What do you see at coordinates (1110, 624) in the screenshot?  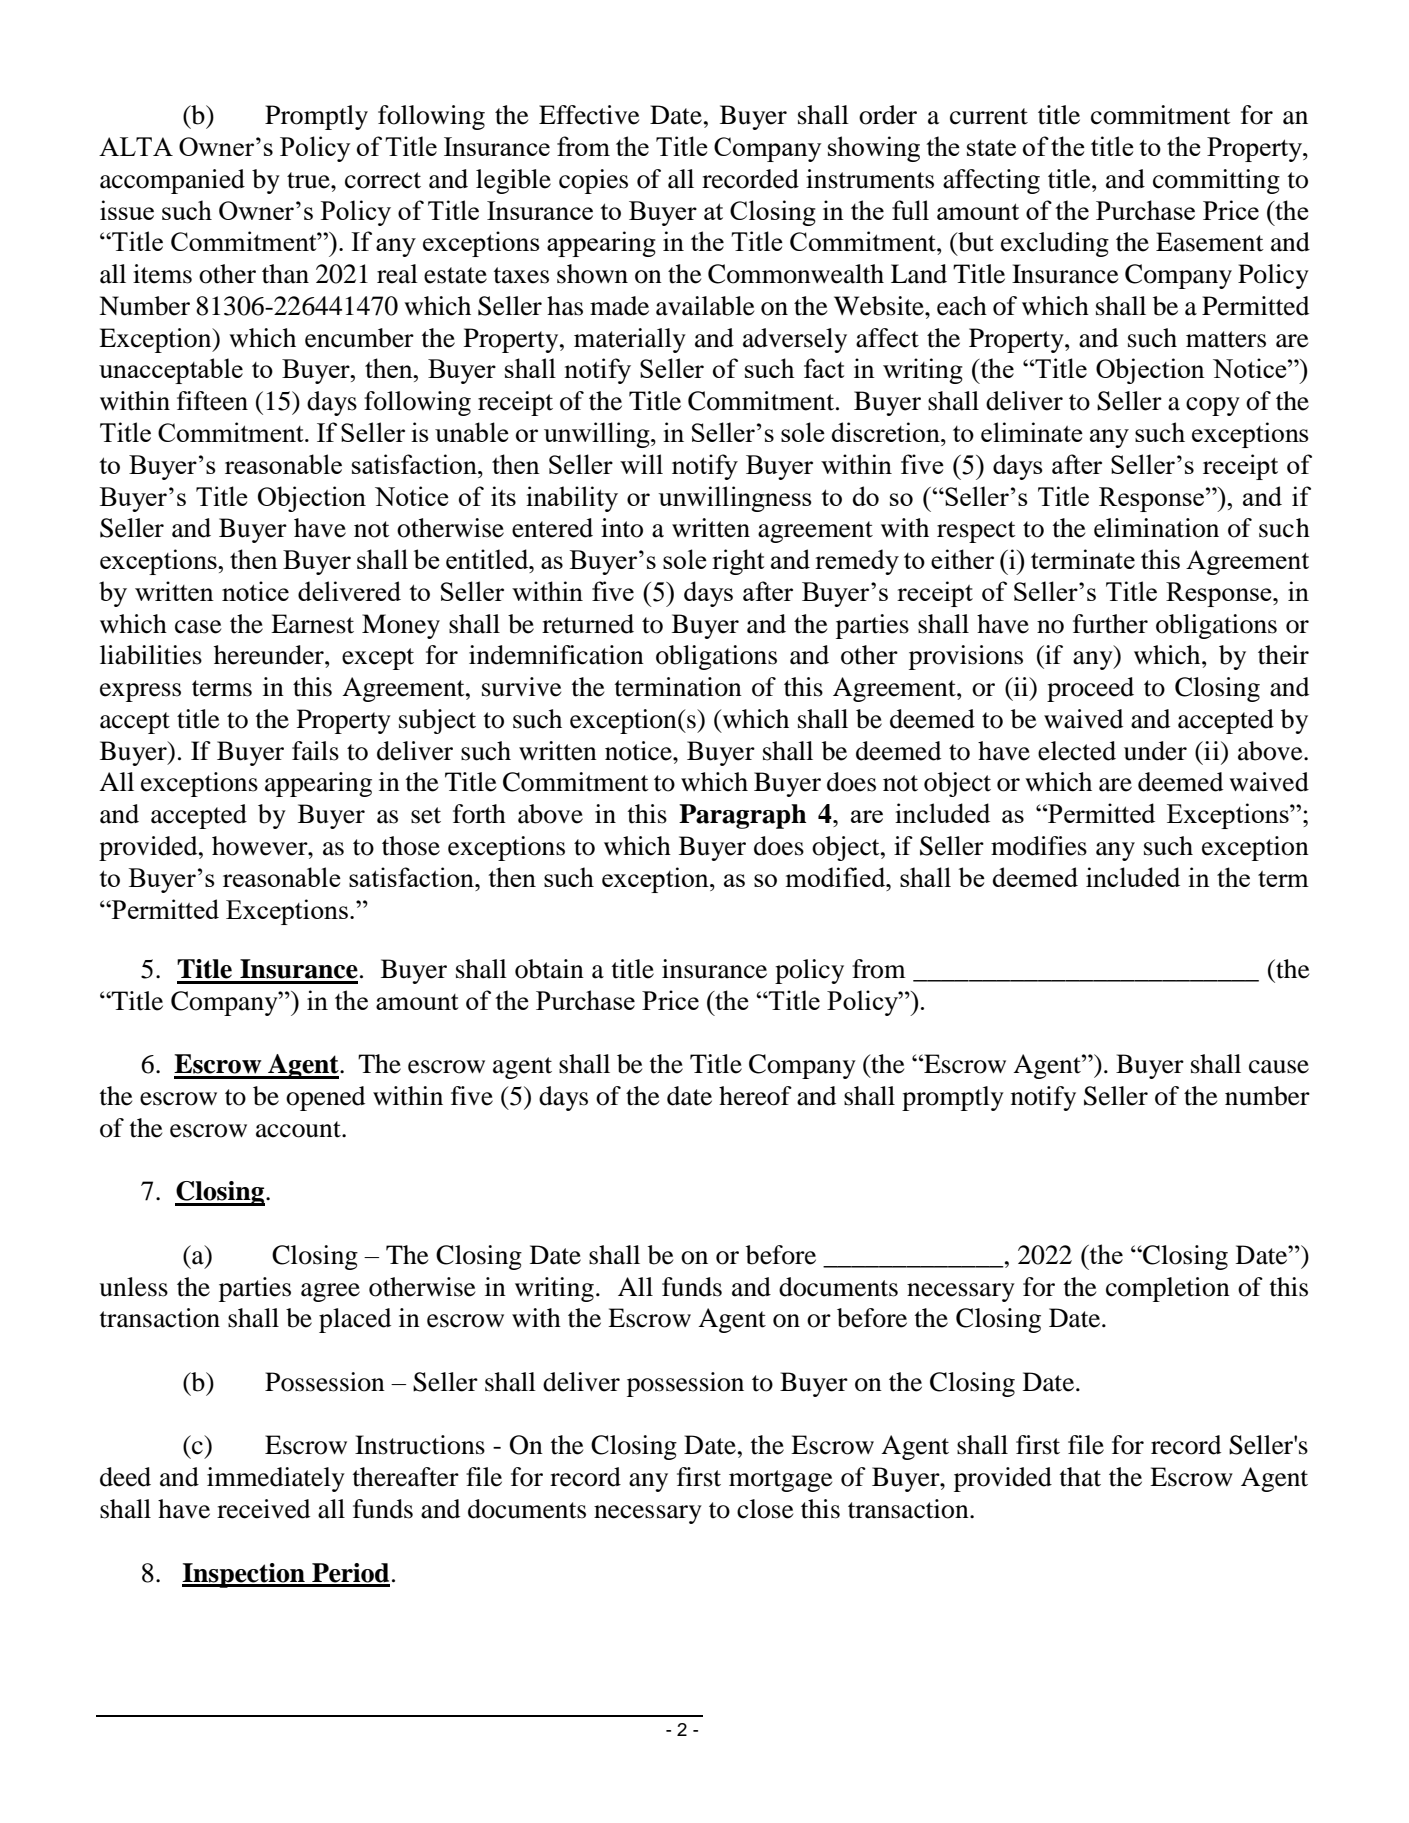 I see `further` at bounding box center [1110, 624].
